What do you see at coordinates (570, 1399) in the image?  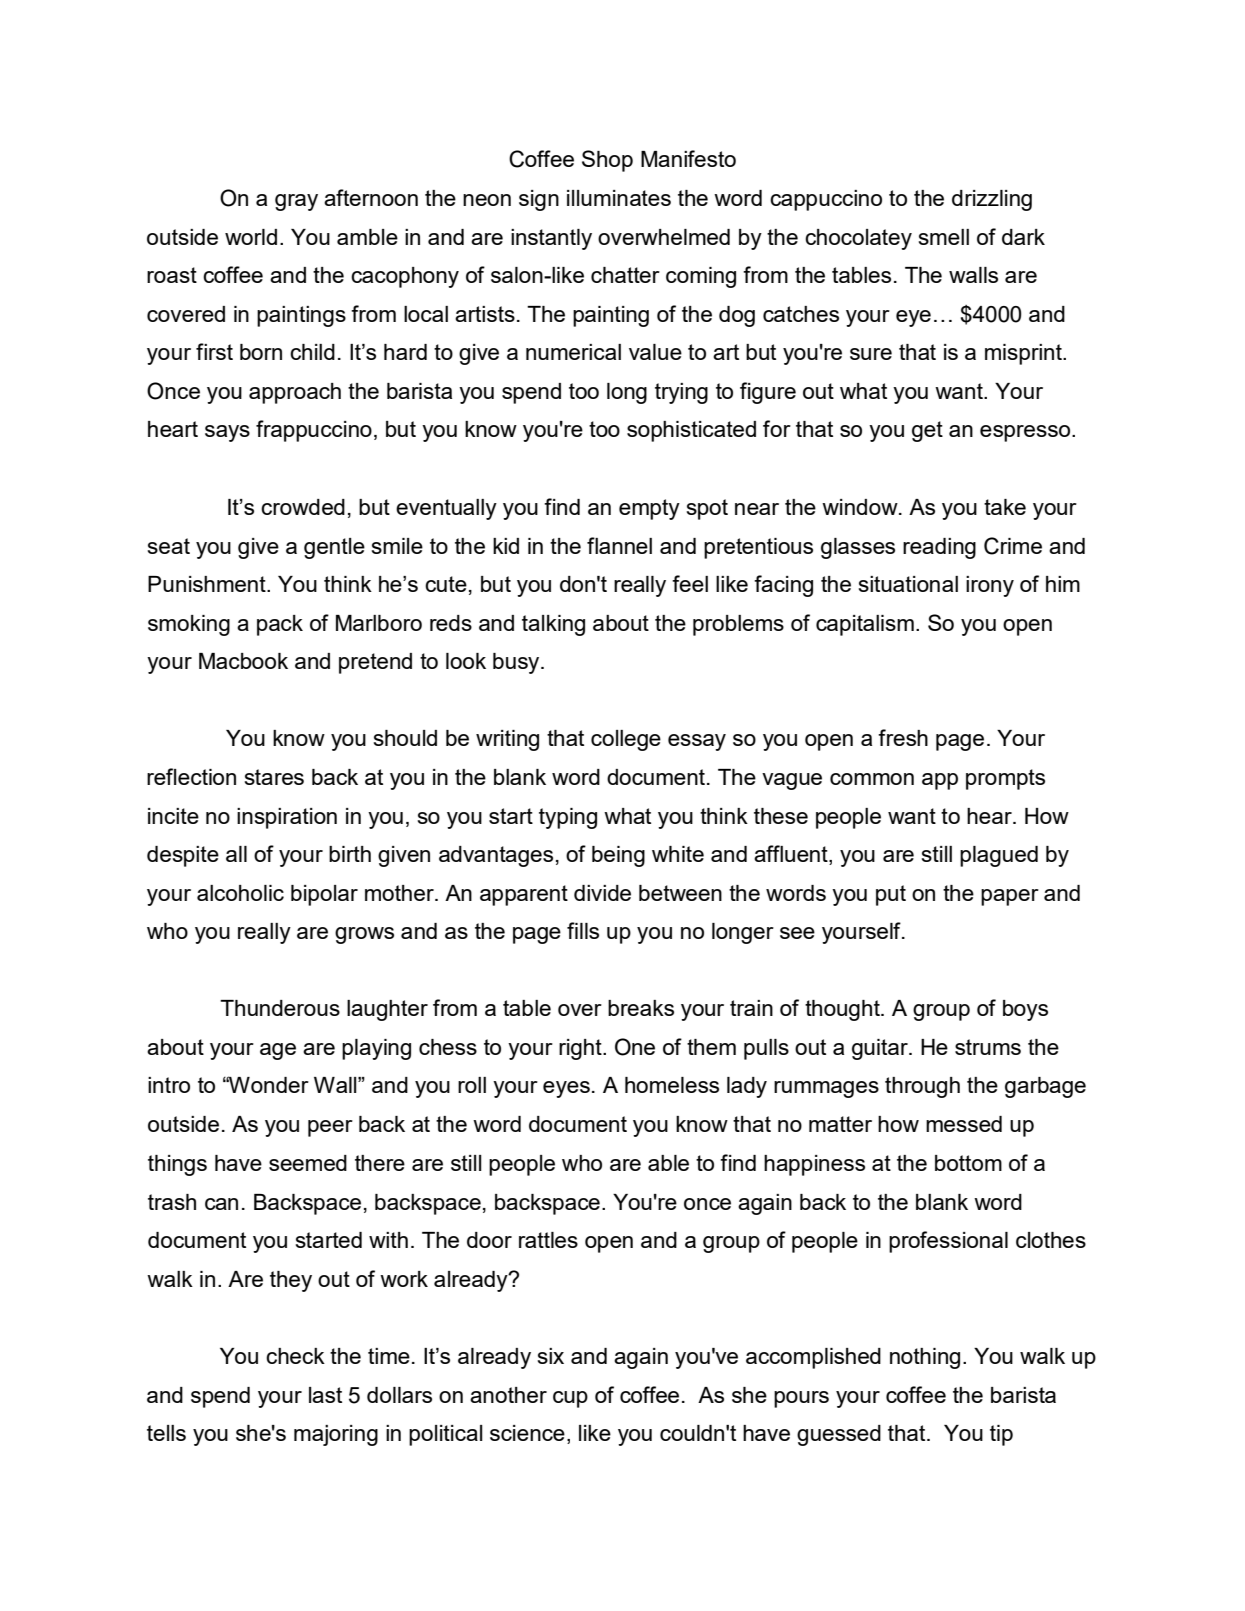 I see `cup` at bounding box center [570, 1399].
